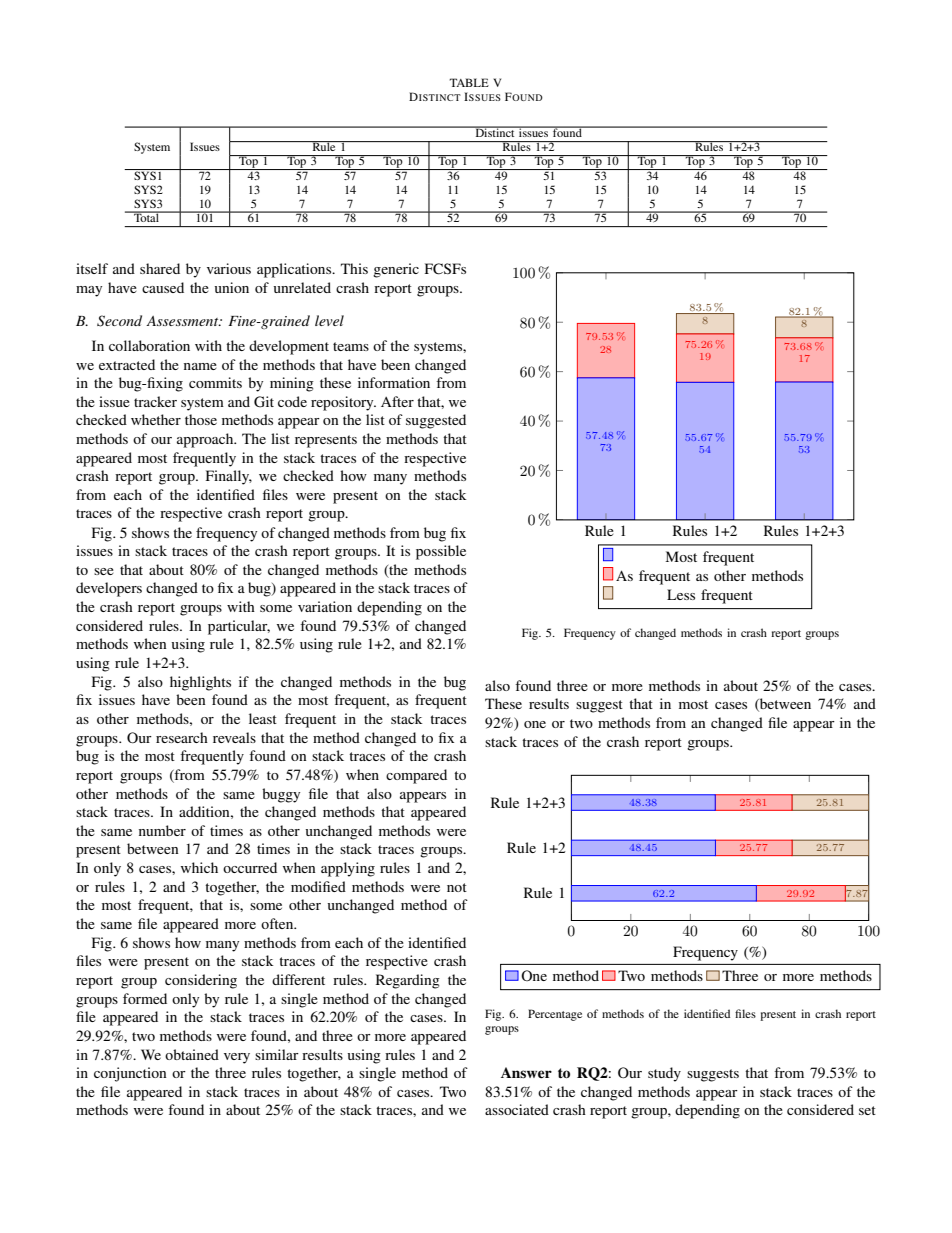  What do you see at coordinates (146, 216) in the screenshot?
I see `Total` at bounding box center [146, 216].
